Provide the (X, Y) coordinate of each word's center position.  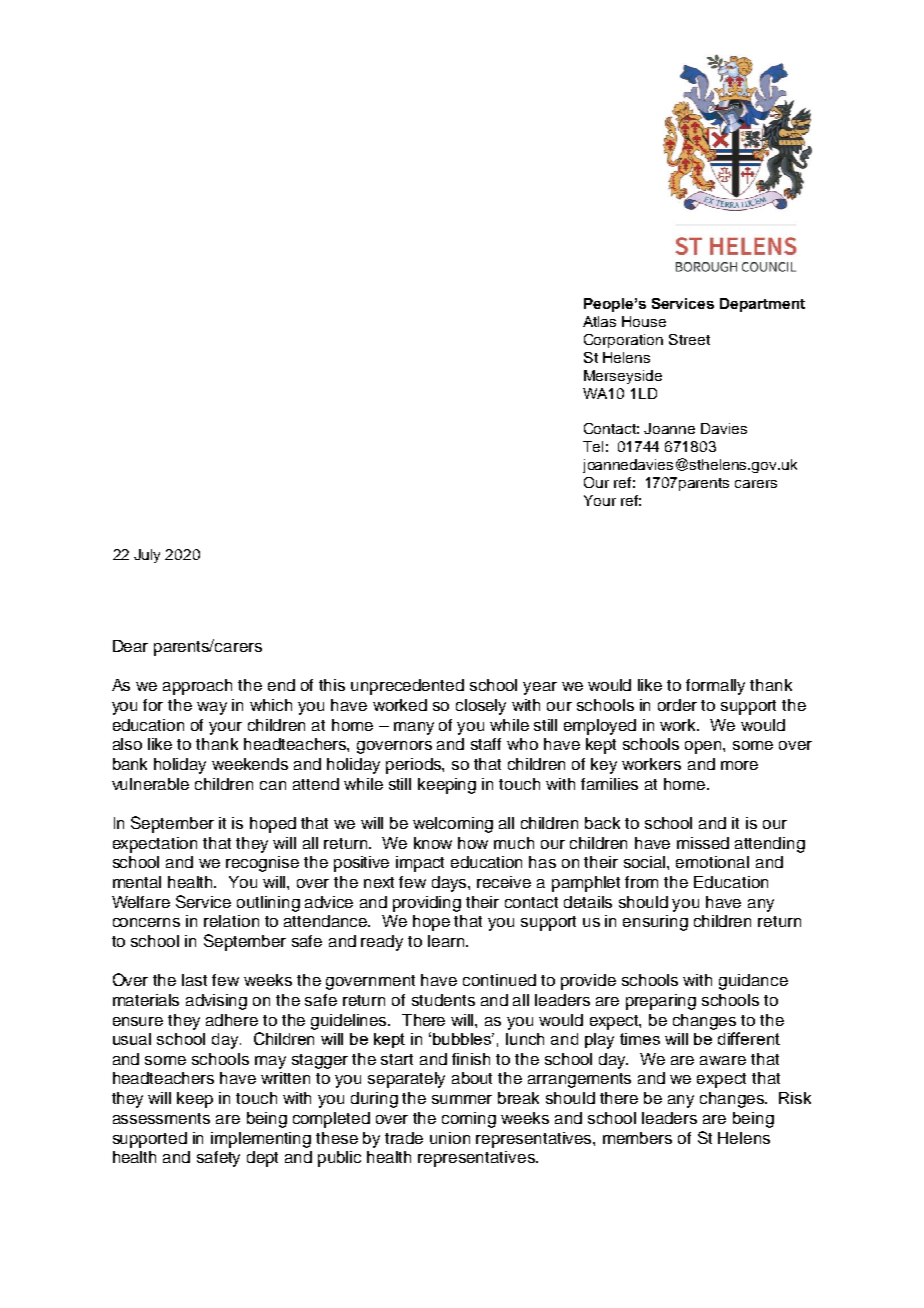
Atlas (599, 321)
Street (689, 339)
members (637, 1138)
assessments (161, 1118)
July (147, 556)
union (450, 1138)
